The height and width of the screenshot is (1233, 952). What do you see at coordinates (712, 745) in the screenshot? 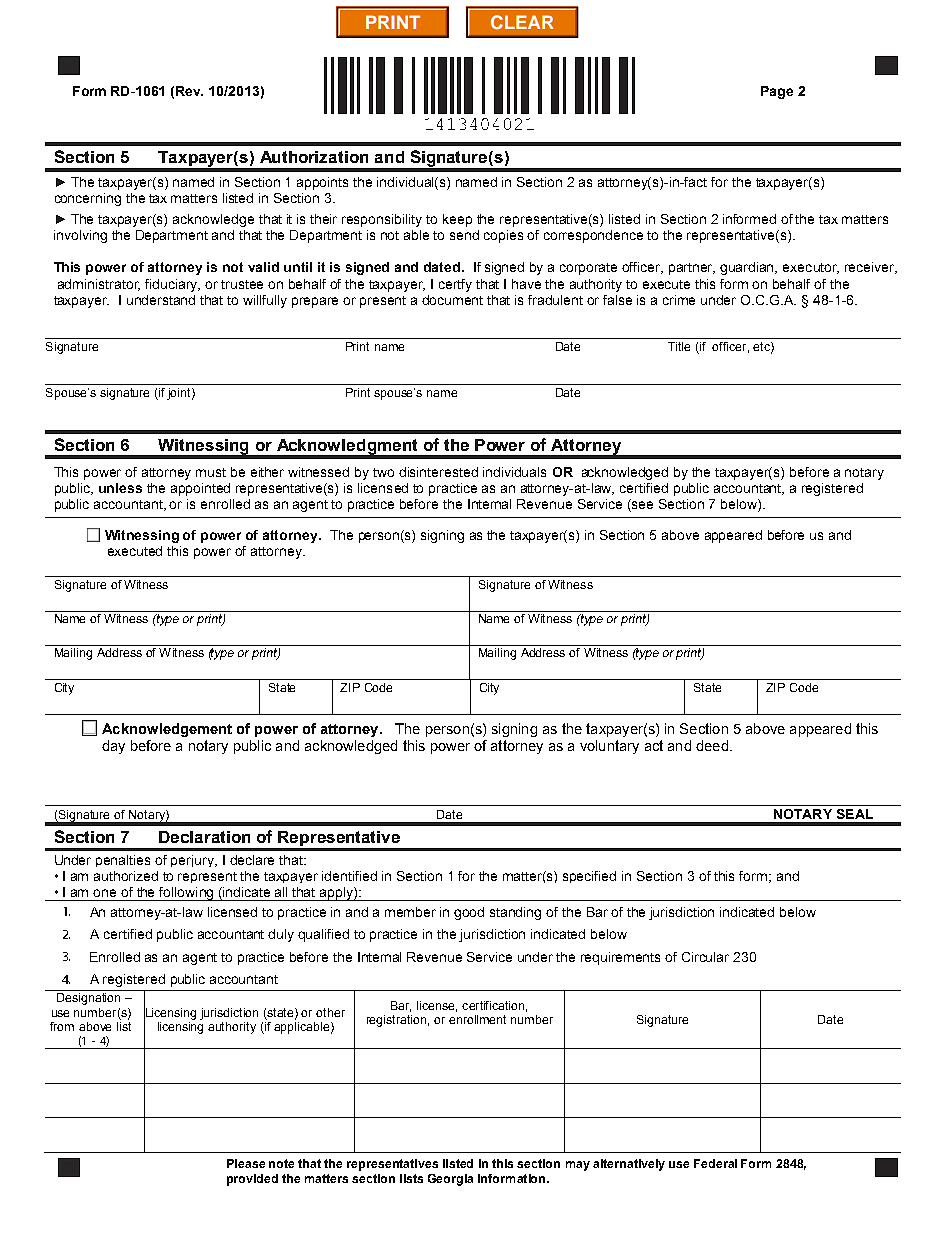
I see `deed` at bounding box center [712, 745].
